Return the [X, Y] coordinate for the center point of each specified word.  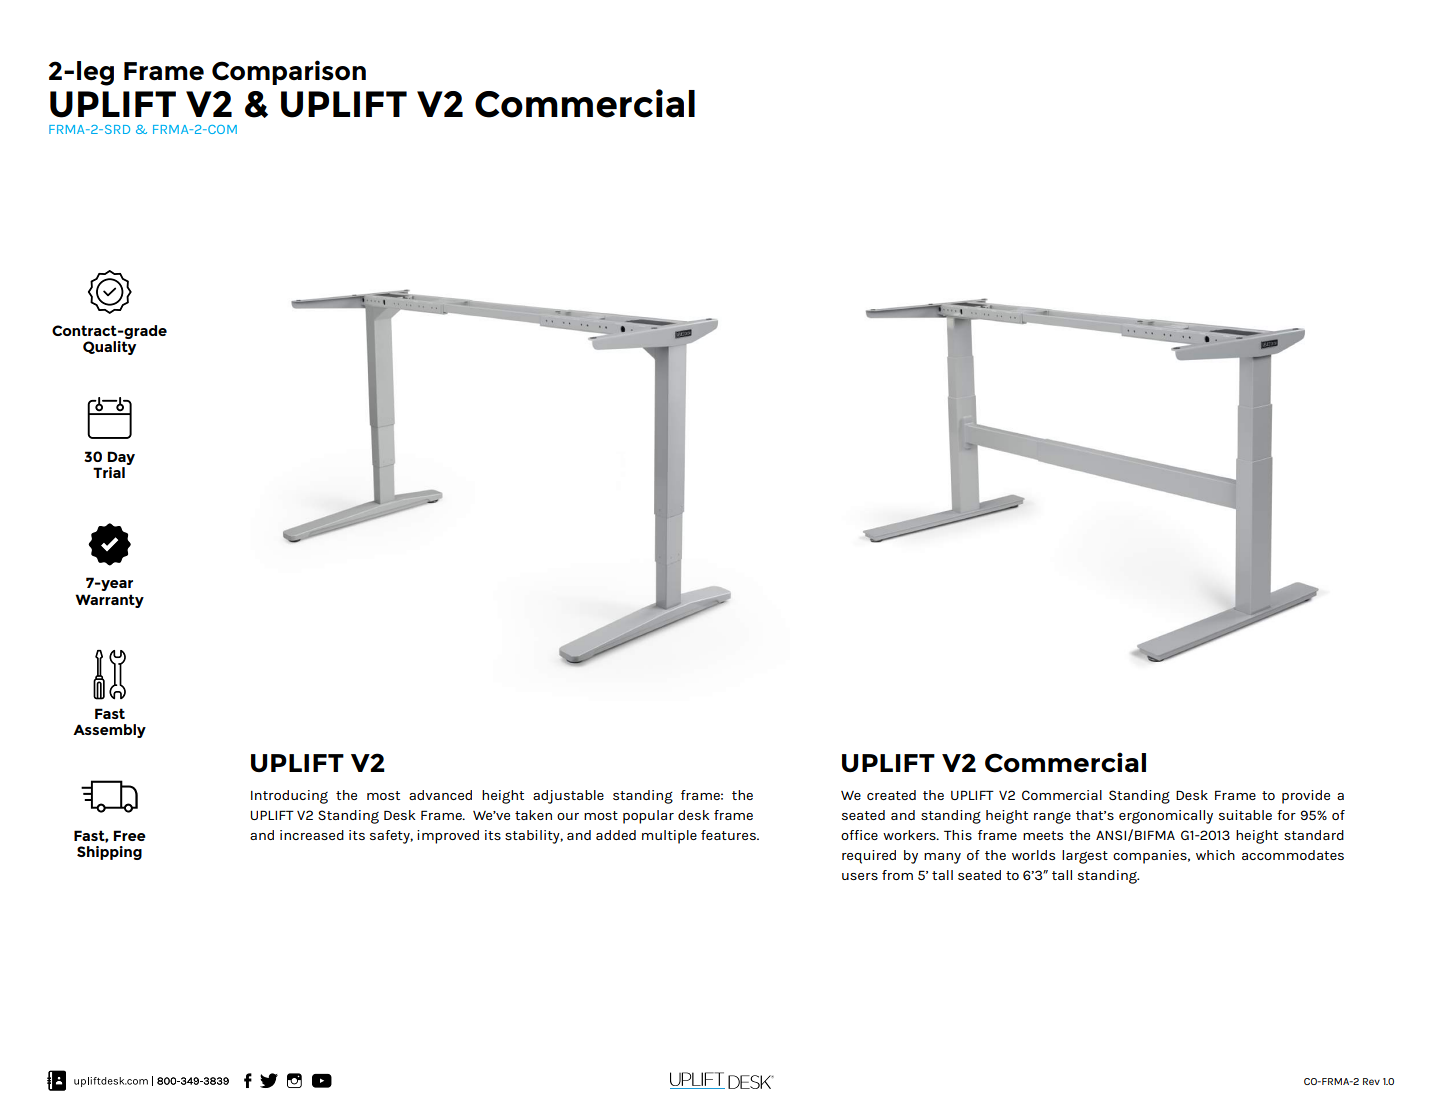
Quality [109, 348]
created [891, 795]
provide [1306, 797]
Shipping [109, 853]
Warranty [109, 601]
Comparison [289, 72]
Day [121, 458]
